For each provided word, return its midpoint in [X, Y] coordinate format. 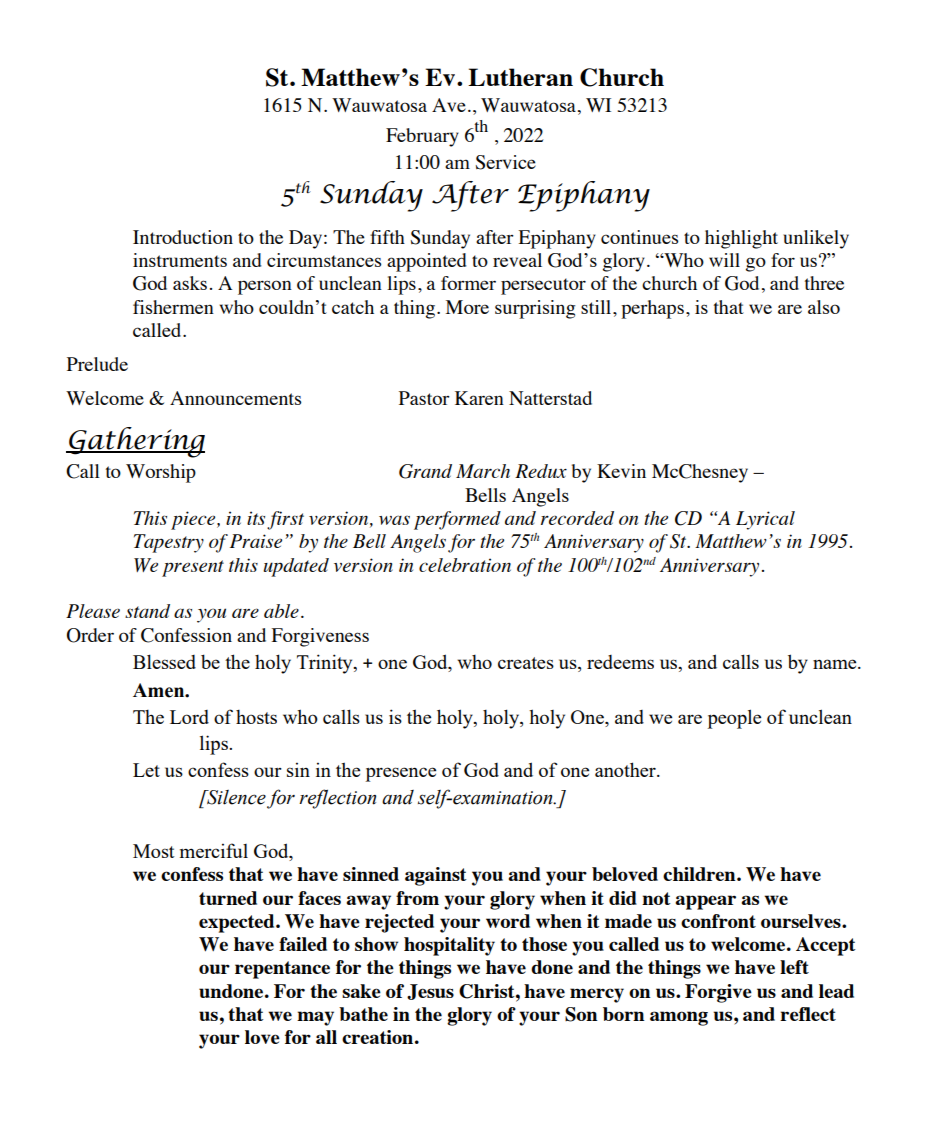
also [824, 307]
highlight [741, 239]
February [422, 137]
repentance [282, 970]
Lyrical [765, 520]
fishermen [173, 307]
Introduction [183, 237]
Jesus [430, 992]
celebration [465, 565]
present [193, 568]
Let [146, 770]
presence [401, 774]
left [794, 967]
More [467, 307]
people [734, 719]
